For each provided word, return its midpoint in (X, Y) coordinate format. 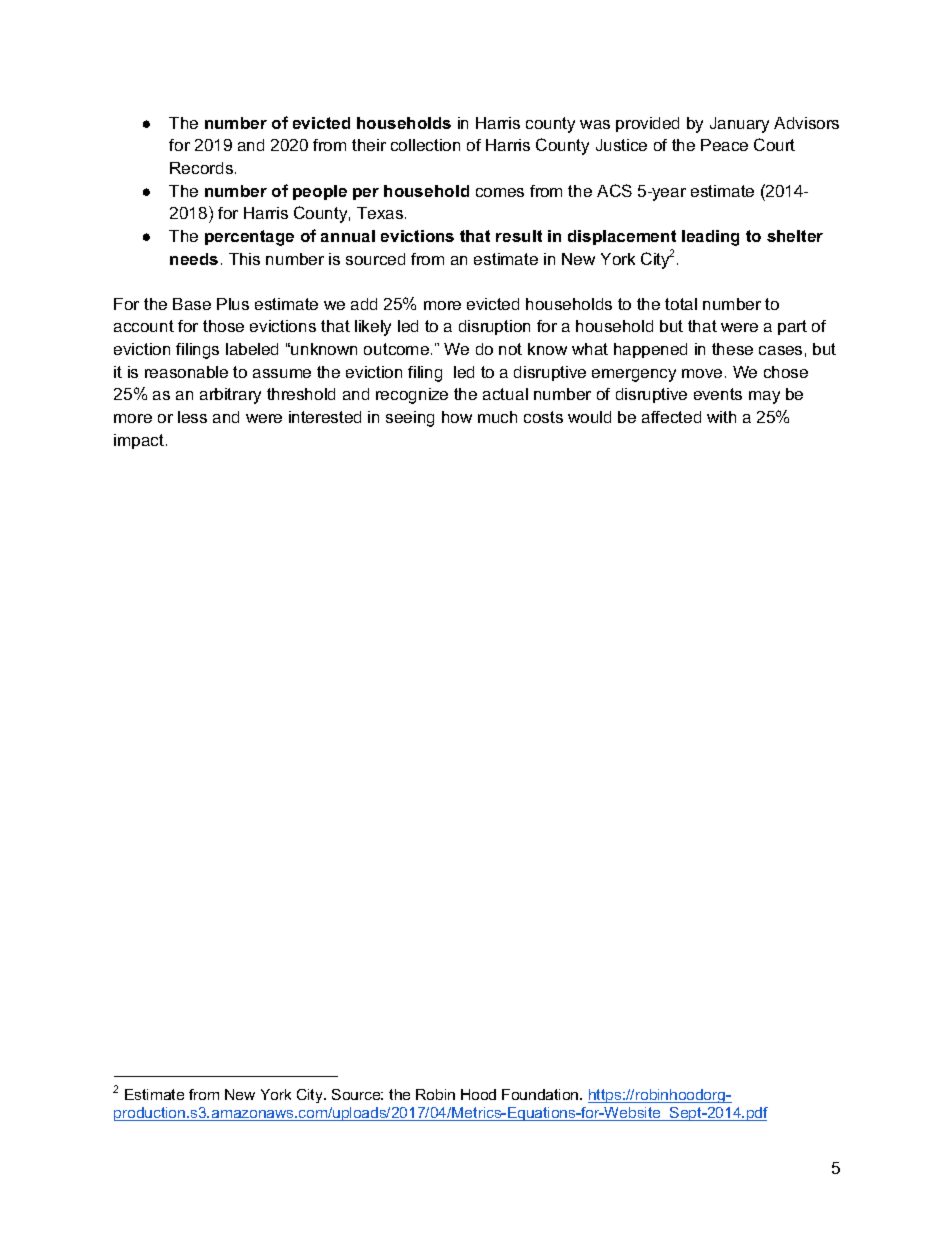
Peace (724, 145)
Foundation (541, 1094)
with (721, 417)
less (192, 417)
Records (203, 168)
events (718, 394)
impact (140, 441)
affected (671, 417)
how (457, 417)
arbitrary (230, 396)
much (497, 417)
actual (505, 394)
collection (425, 145)
